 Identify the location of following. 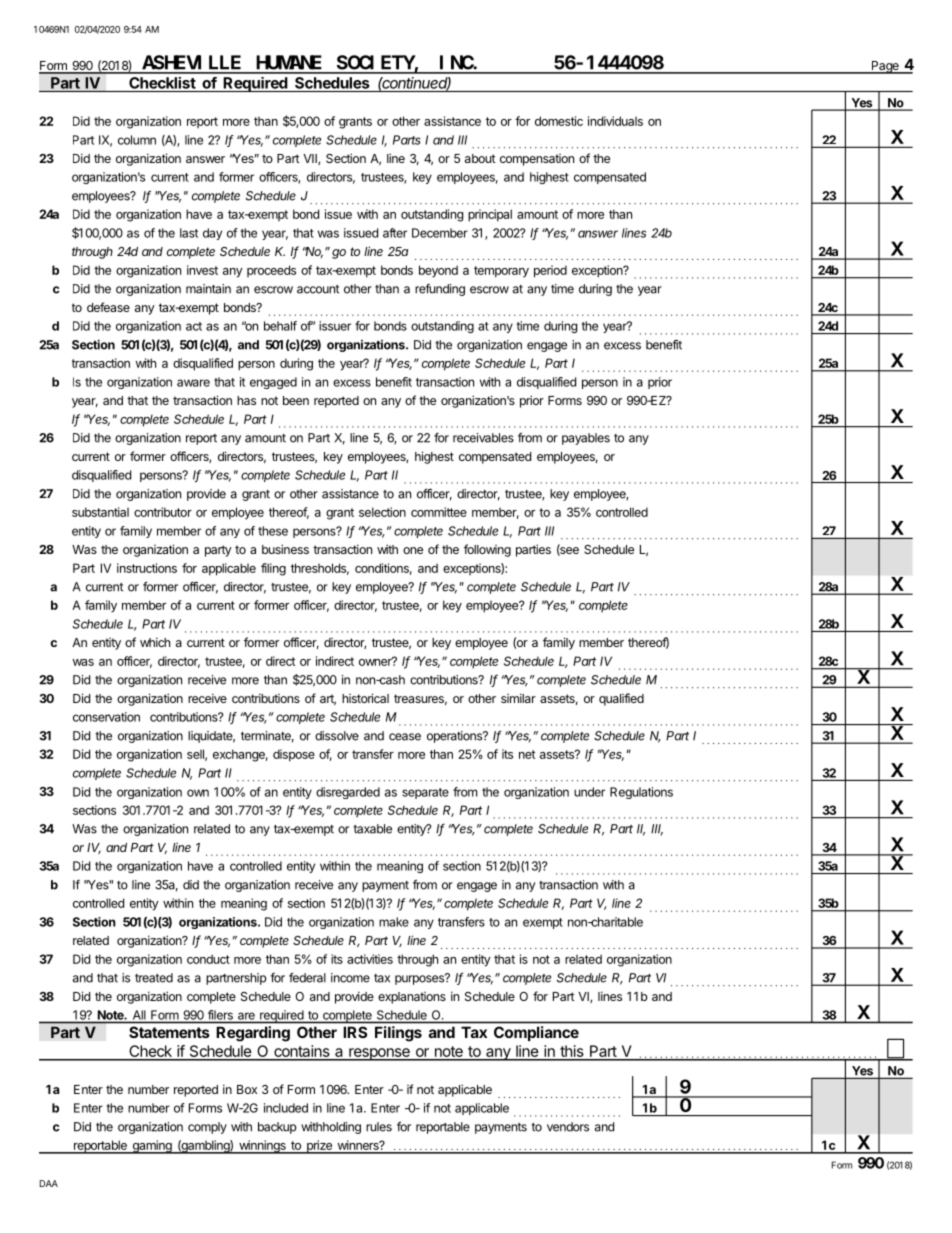
(487, 550).
